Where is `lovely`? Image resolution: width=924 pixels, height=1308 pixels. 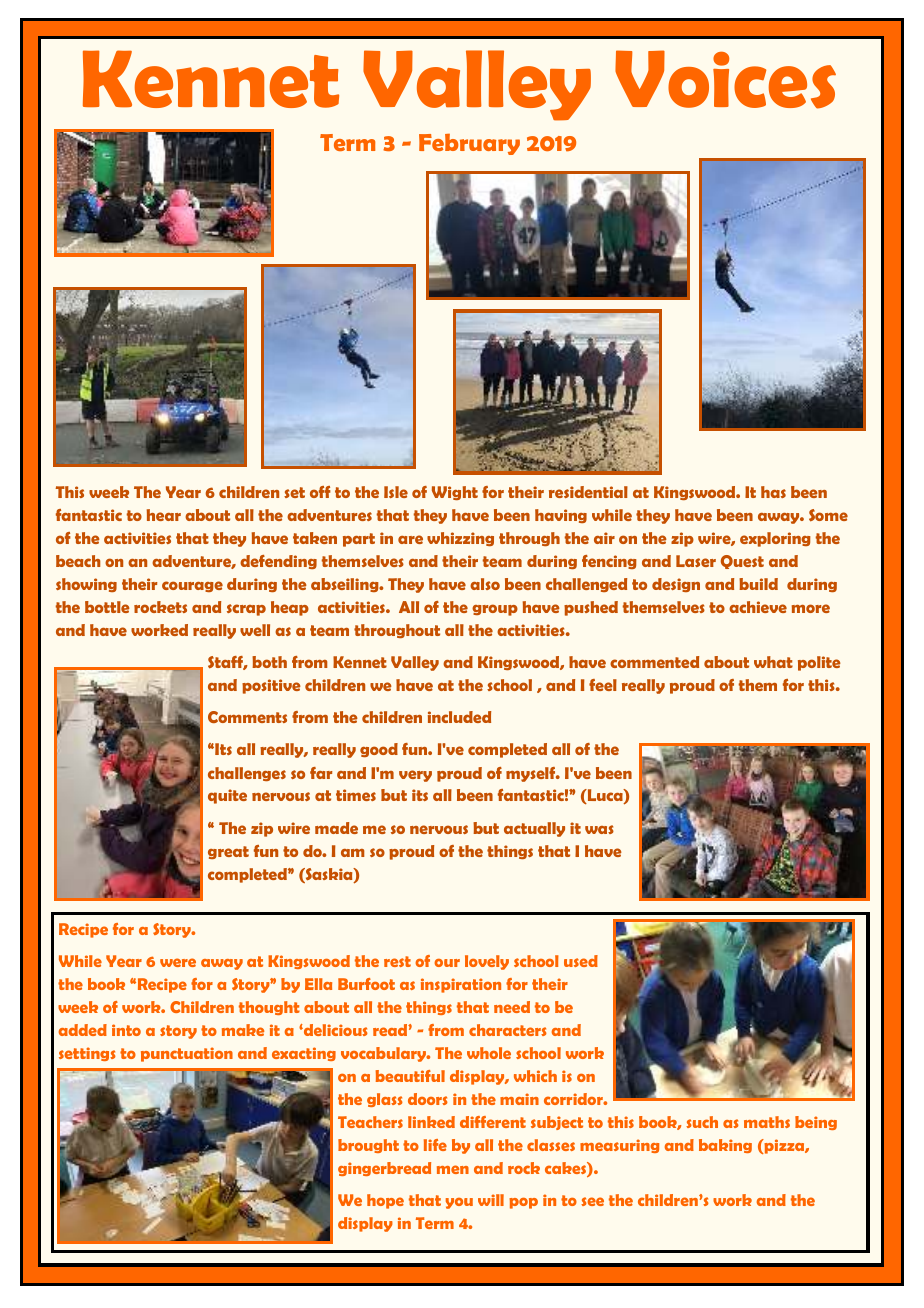
lovely is located at coordinates (487, 962).
